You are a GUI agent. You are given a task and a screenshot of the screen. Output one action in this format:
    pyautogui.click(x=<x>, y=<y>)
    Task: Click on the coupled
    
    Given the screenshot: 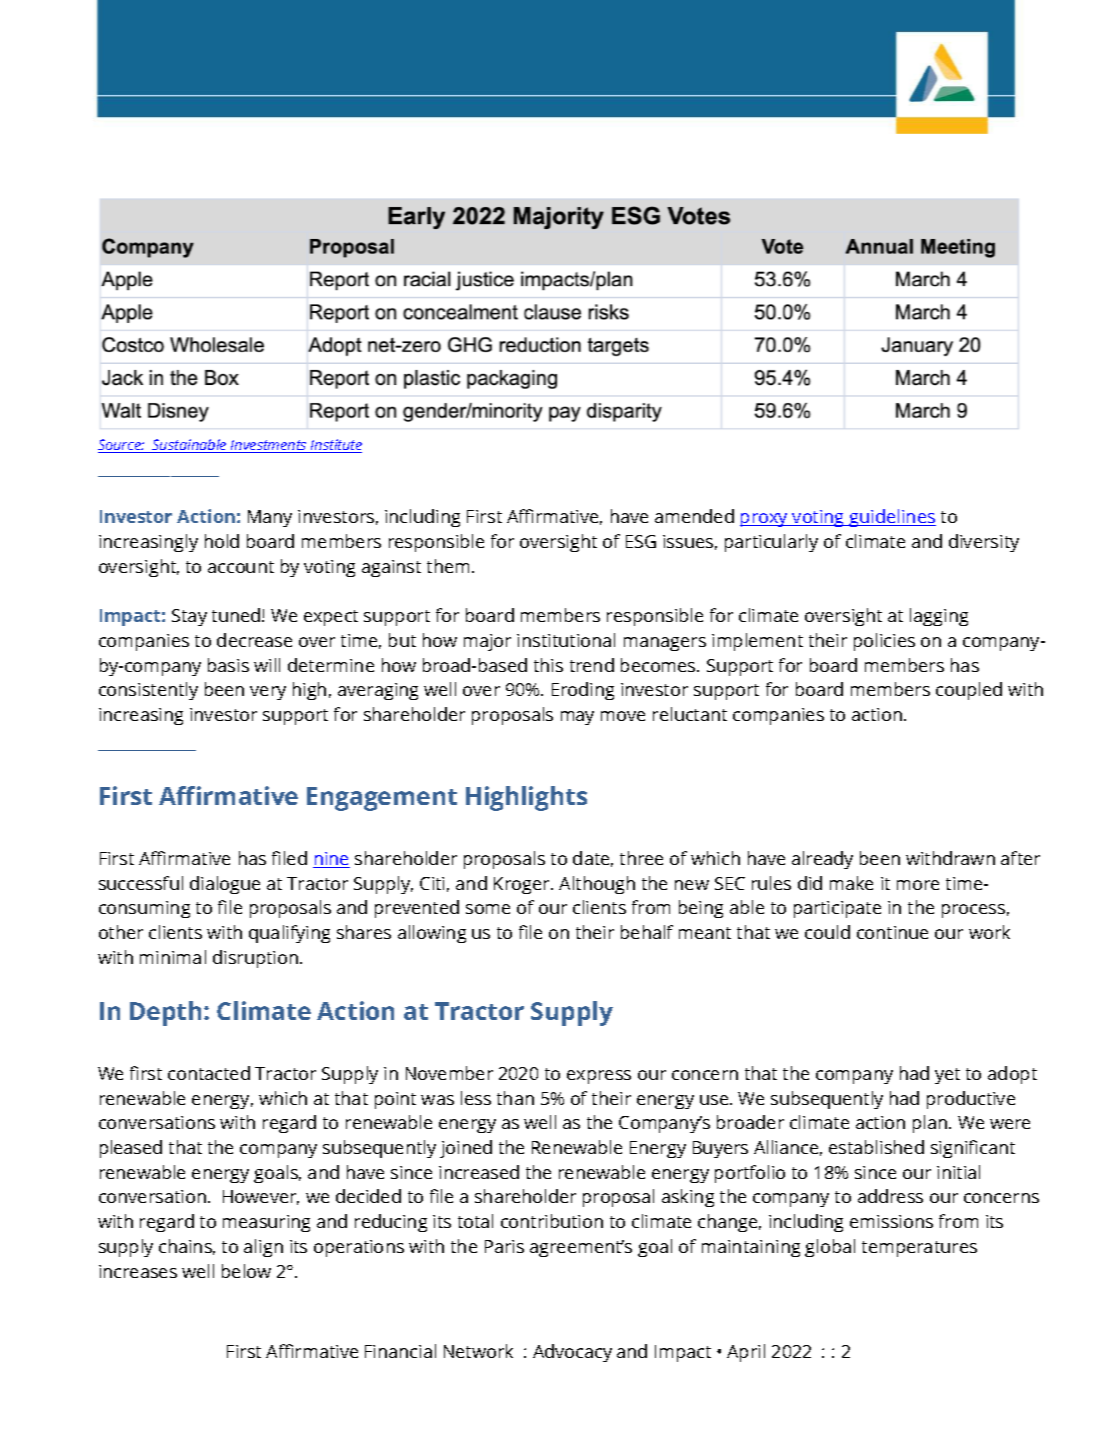 What is the action you would take?
    pyautogui.click(x=969, y=691)
